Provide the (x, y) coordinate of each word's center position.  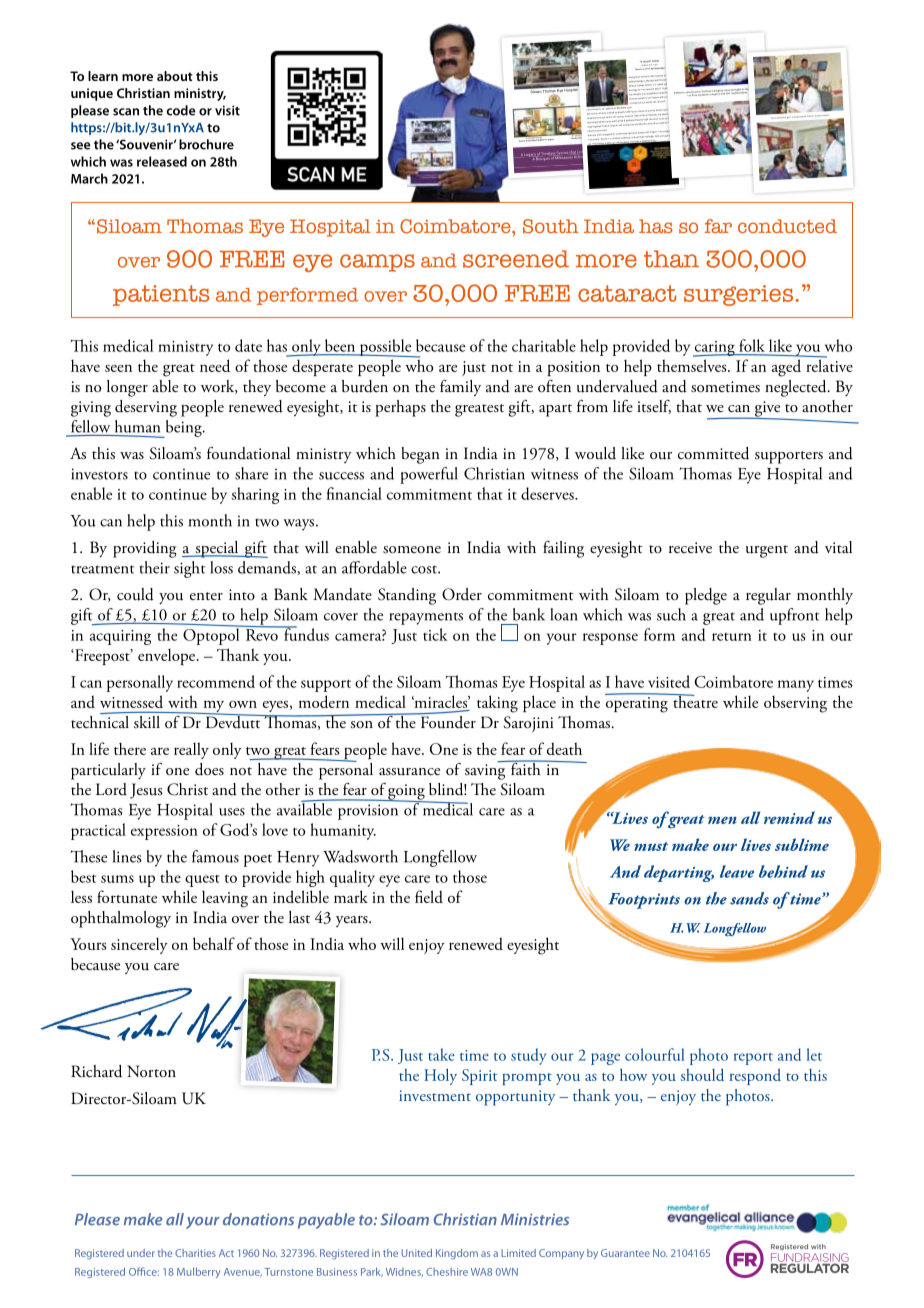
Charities (195, 1253)
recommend (216, 681)
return (732, 637)
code (181, 110)
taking (497, 704)
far (718, 226)
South (551, 226)
